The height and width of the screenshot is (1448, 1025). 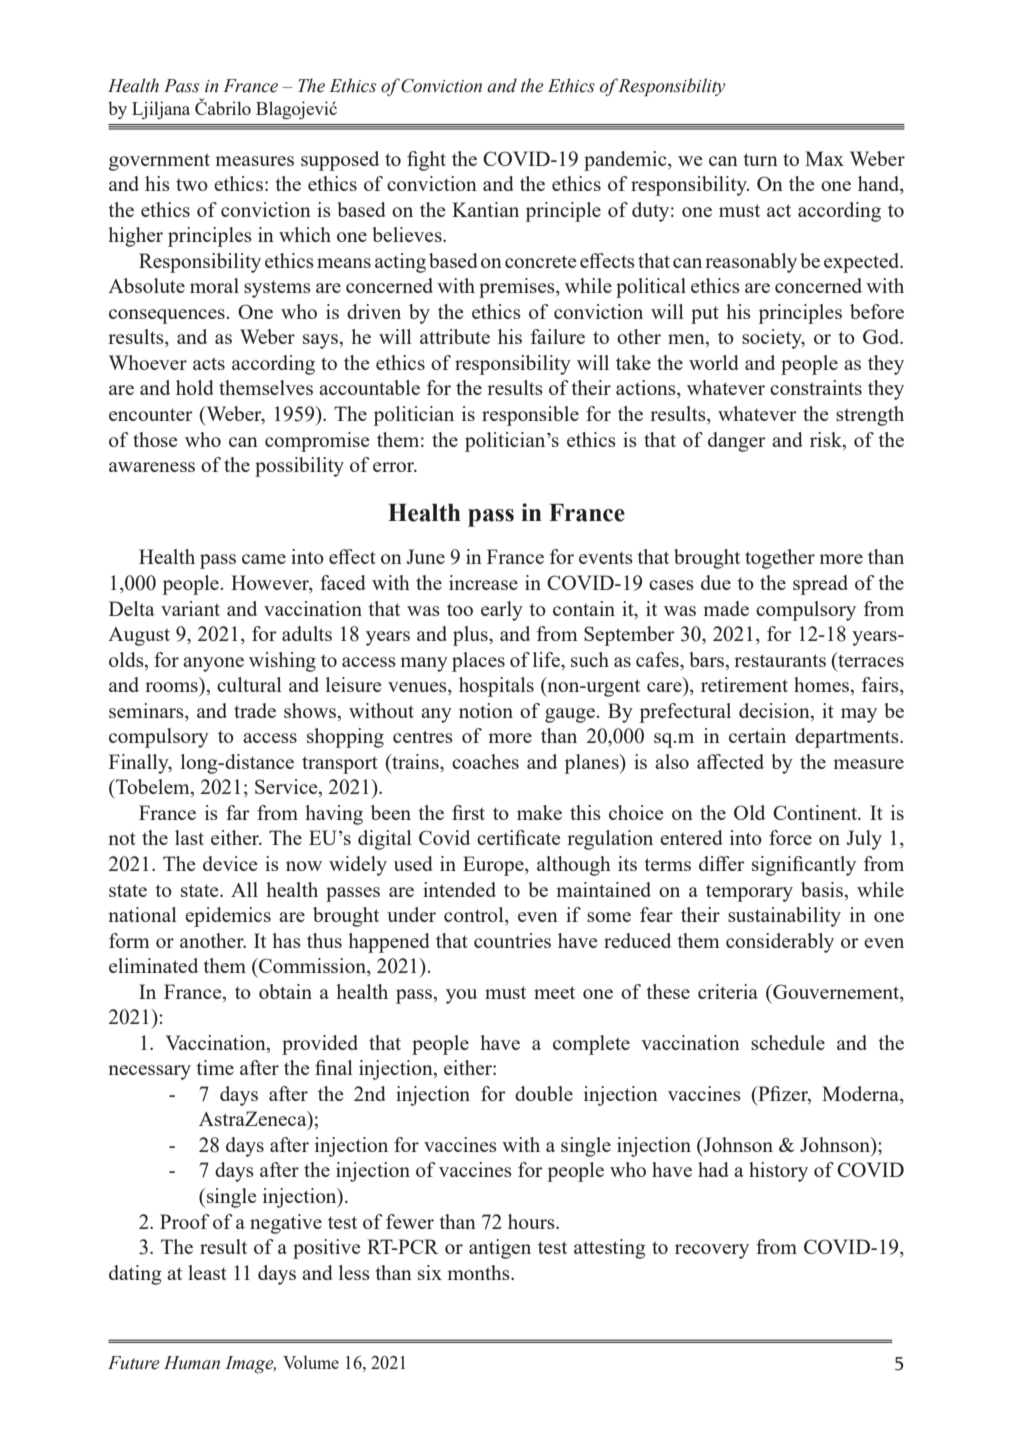 What do you see at coordinates (485, 209) in the screenshot?
I see `Kantian` at bounding box center [485, 209].
